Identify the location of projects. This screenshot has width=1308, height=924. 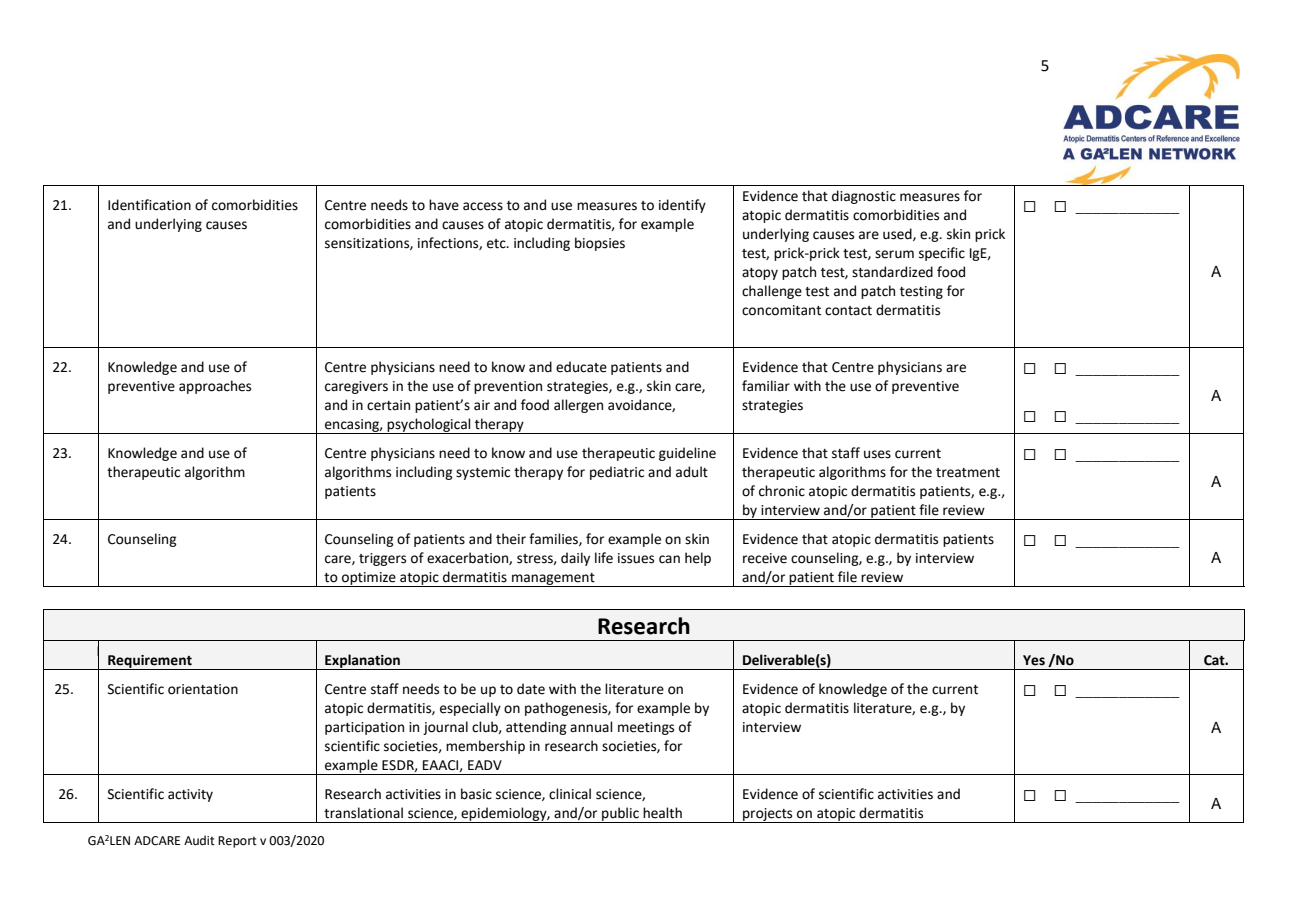
(768, 815).
